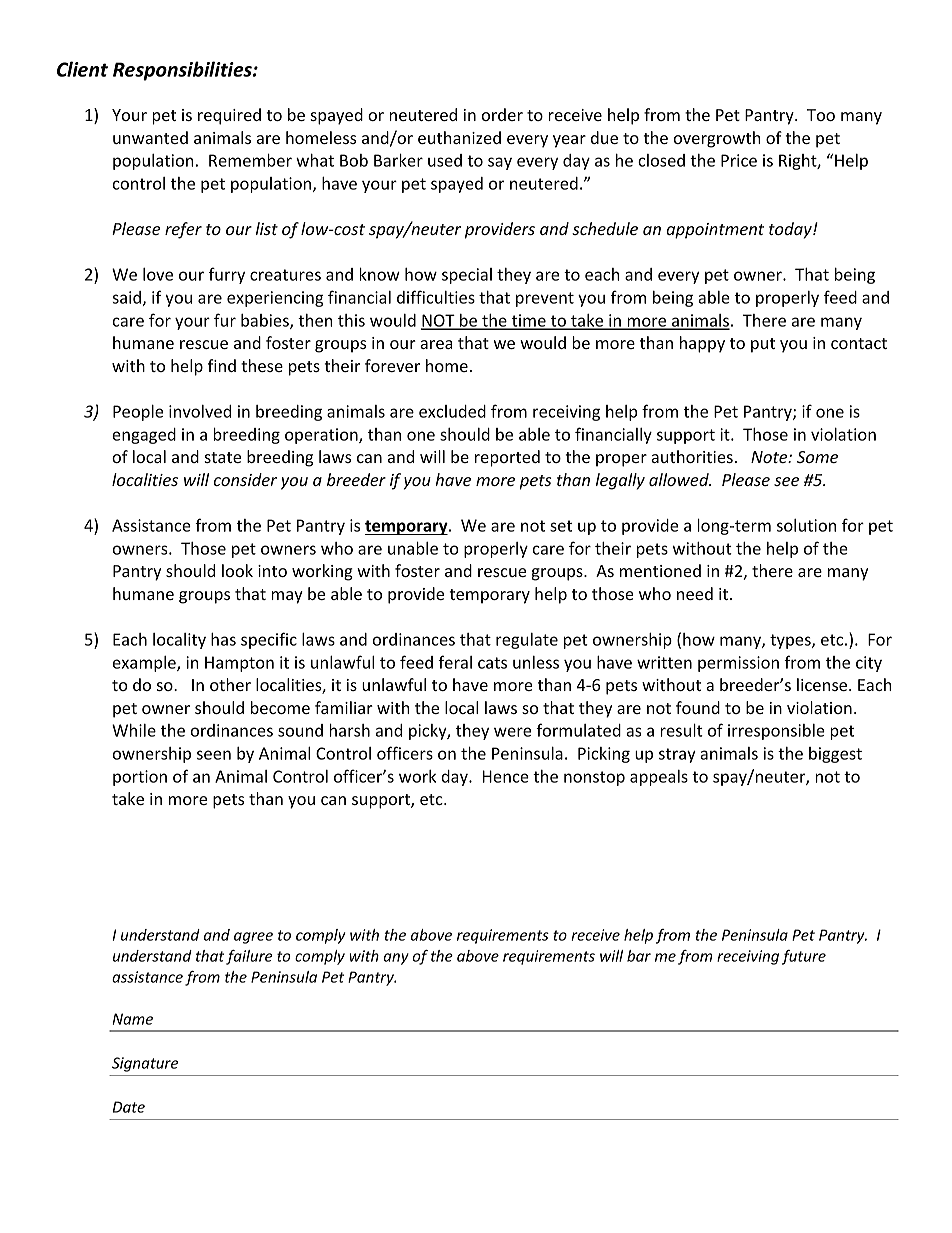 This page has height=1233, width=952. I want to click on Too, so click(821, 115).
